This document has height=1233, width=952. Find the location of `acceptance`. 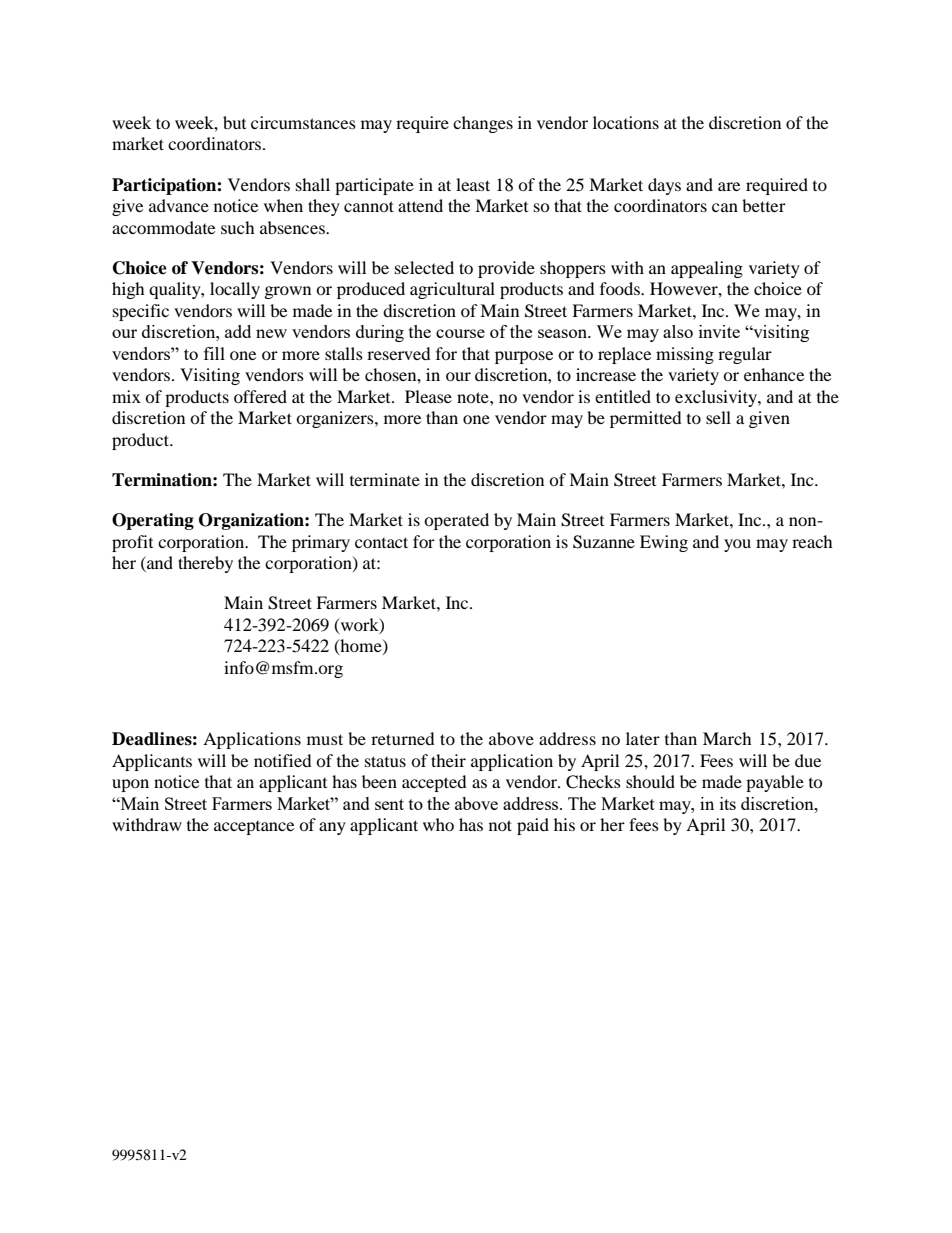

acceptance is located at coordinates (254, 828).
